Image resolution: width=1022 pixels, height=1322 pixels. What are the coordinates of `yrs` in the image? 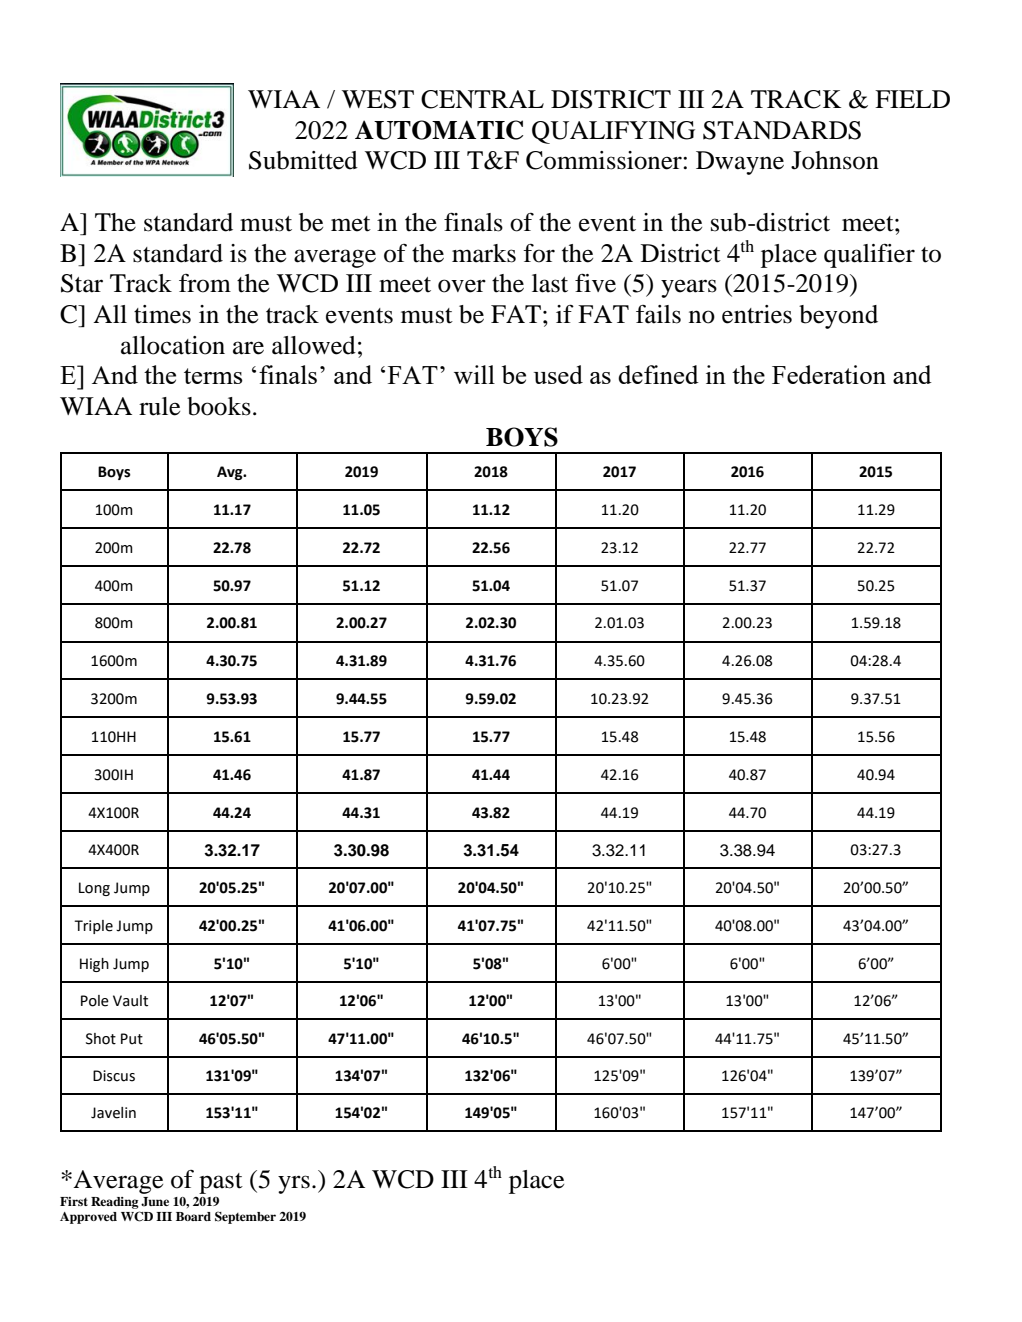 It's located at (294, 1184).
